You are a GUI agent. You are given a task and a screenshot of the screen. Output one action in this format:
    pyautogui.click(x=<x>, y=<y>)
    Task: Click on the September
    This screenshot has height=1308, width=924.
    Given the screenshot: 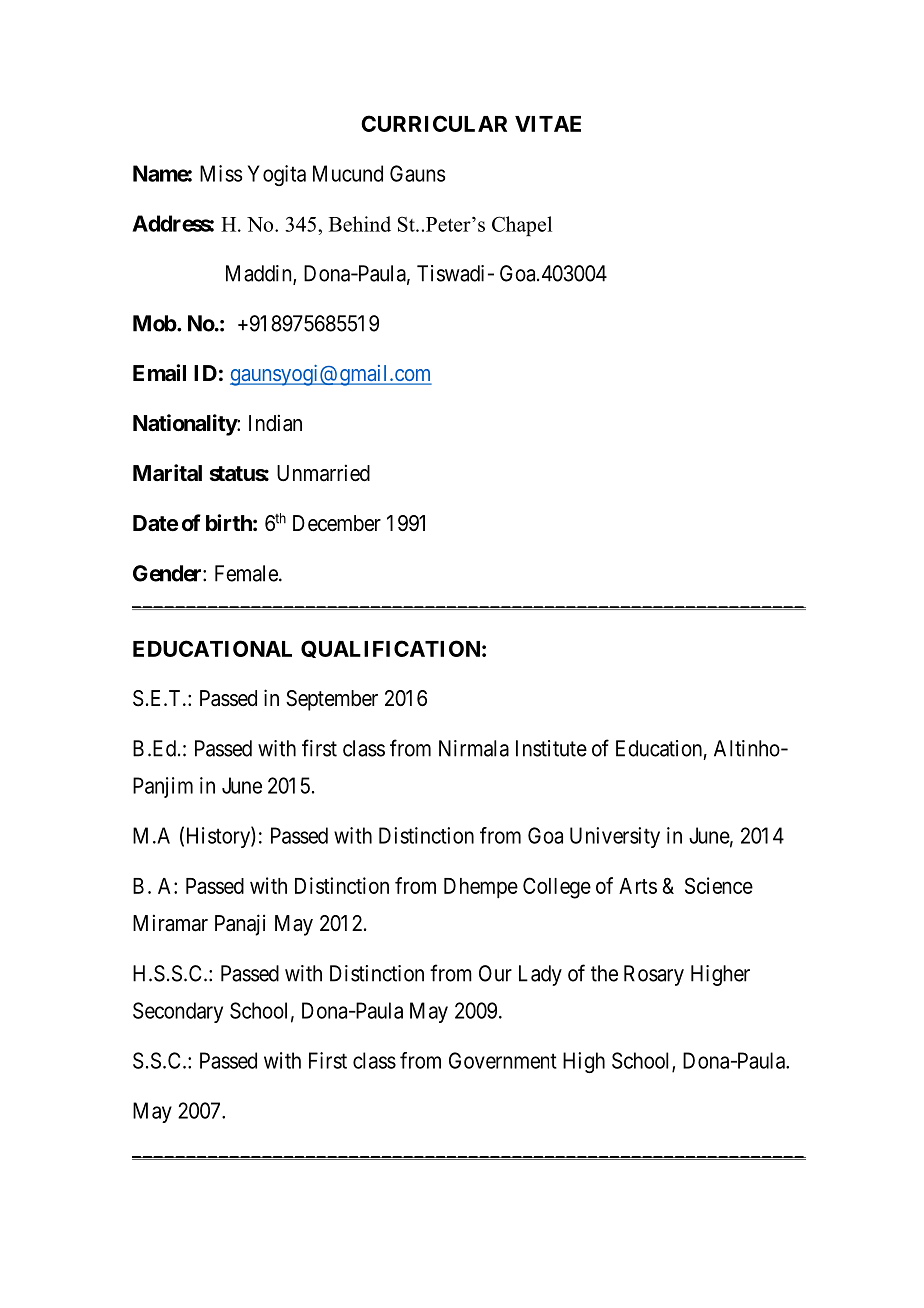 What is the action you would take?
    pyautogui.click(x=332, y=700)
